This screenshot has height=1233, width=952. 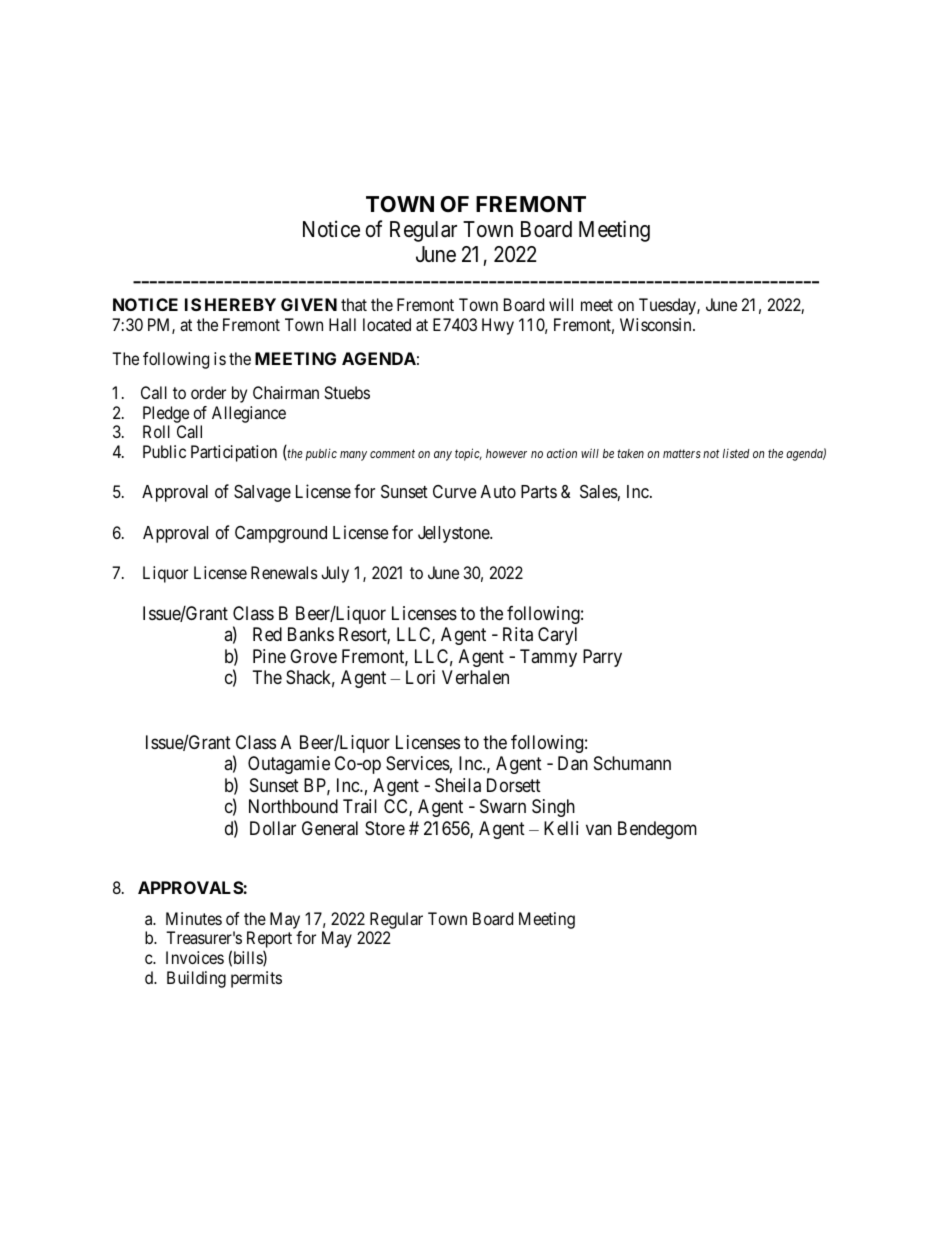 What do you see at coordinates (632, 763) in the screenshot?
I see `Schumann` at bounding box center [632, 763].
